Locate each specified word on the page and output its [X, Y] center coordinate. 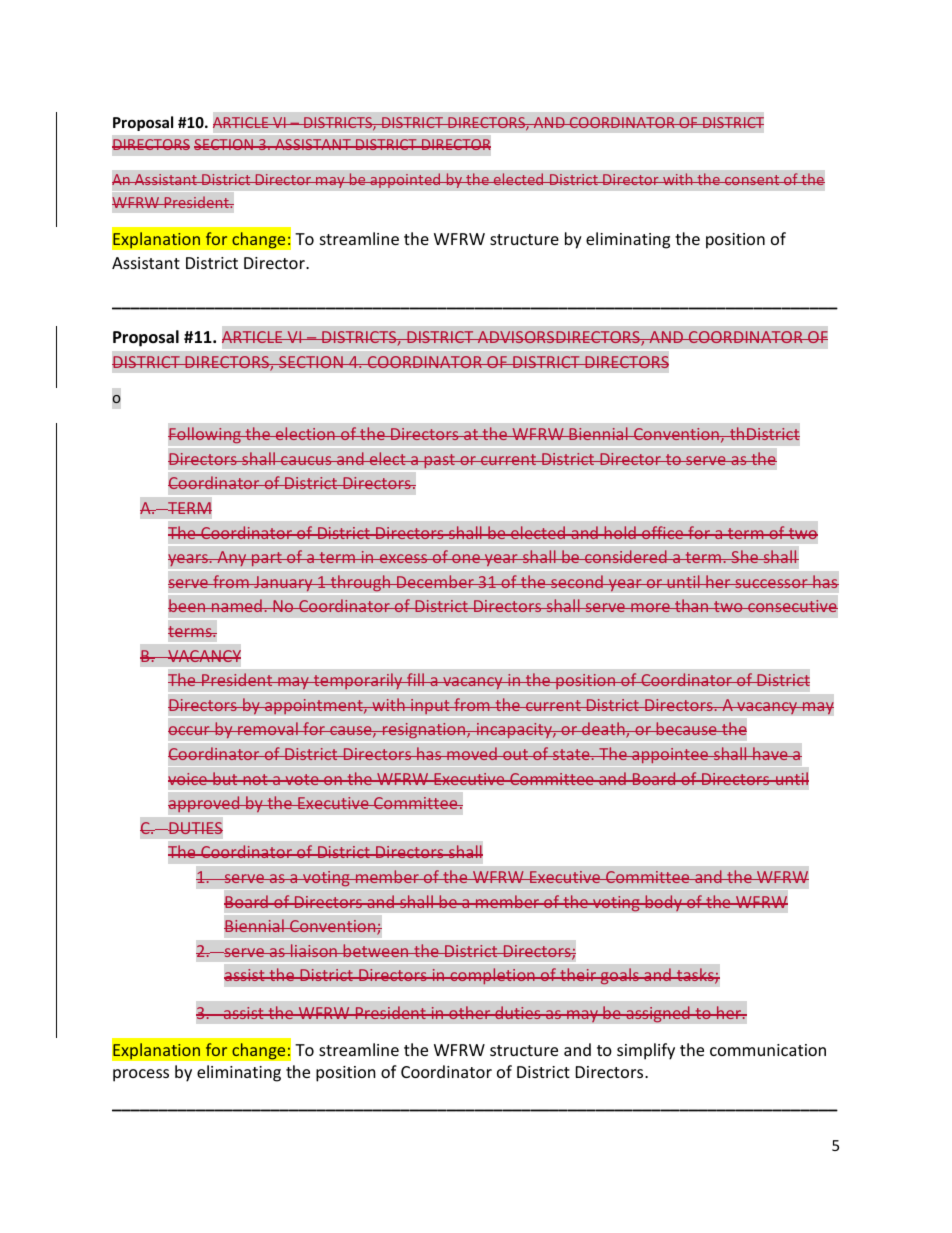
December [435, 581]
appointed [405, 180]
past [439, 461]
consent [752, 180]
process [141, 1075]
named [237, 605]
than [692, 605]
